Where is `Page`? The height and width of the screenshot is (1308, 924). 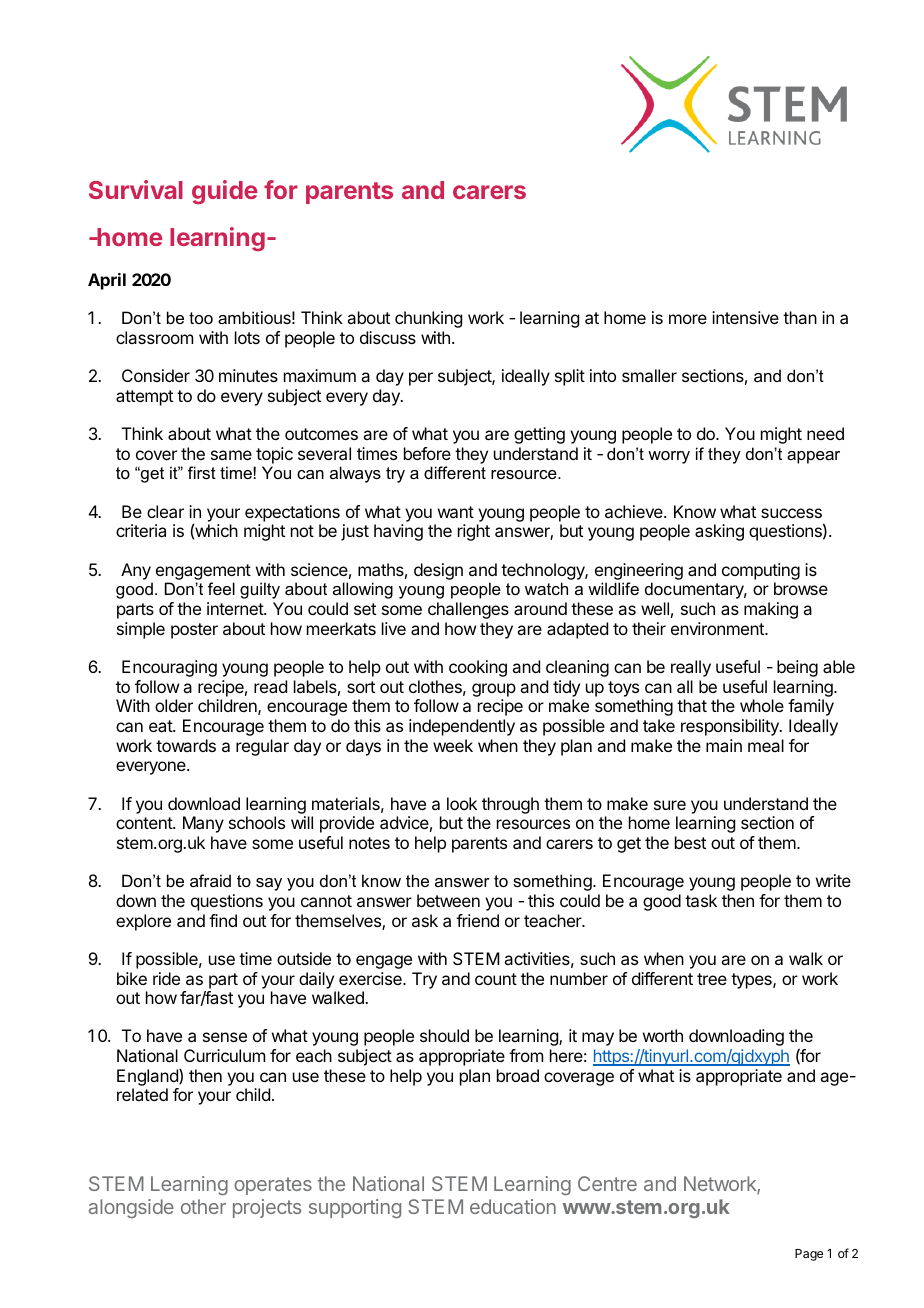
Page is located at coordinates (809, 1255).
